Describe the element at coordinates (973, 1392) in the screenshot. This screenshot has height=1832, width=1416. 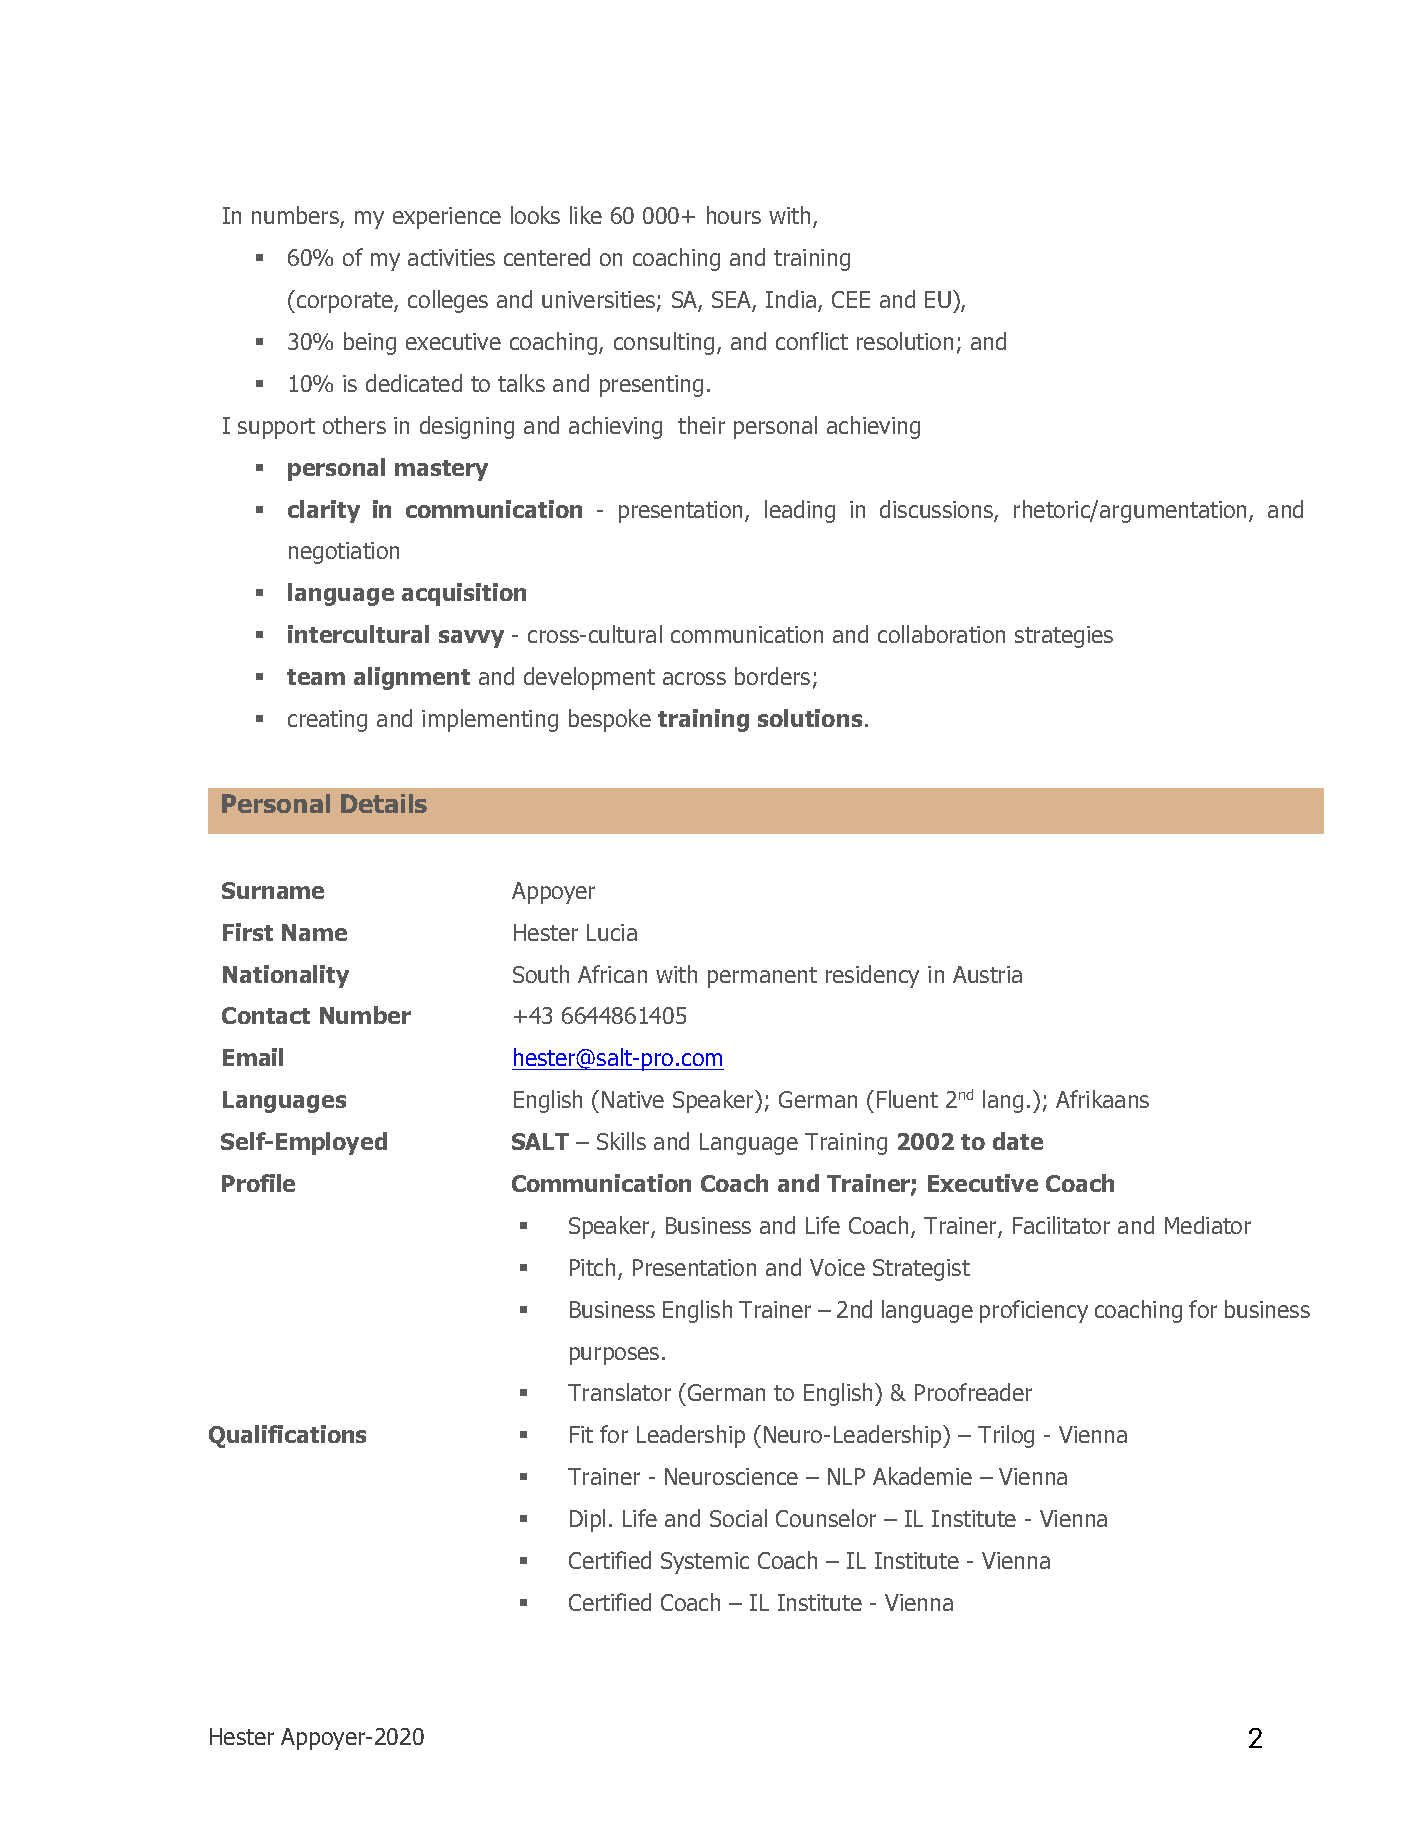
I see `Proofreader` at that location.
